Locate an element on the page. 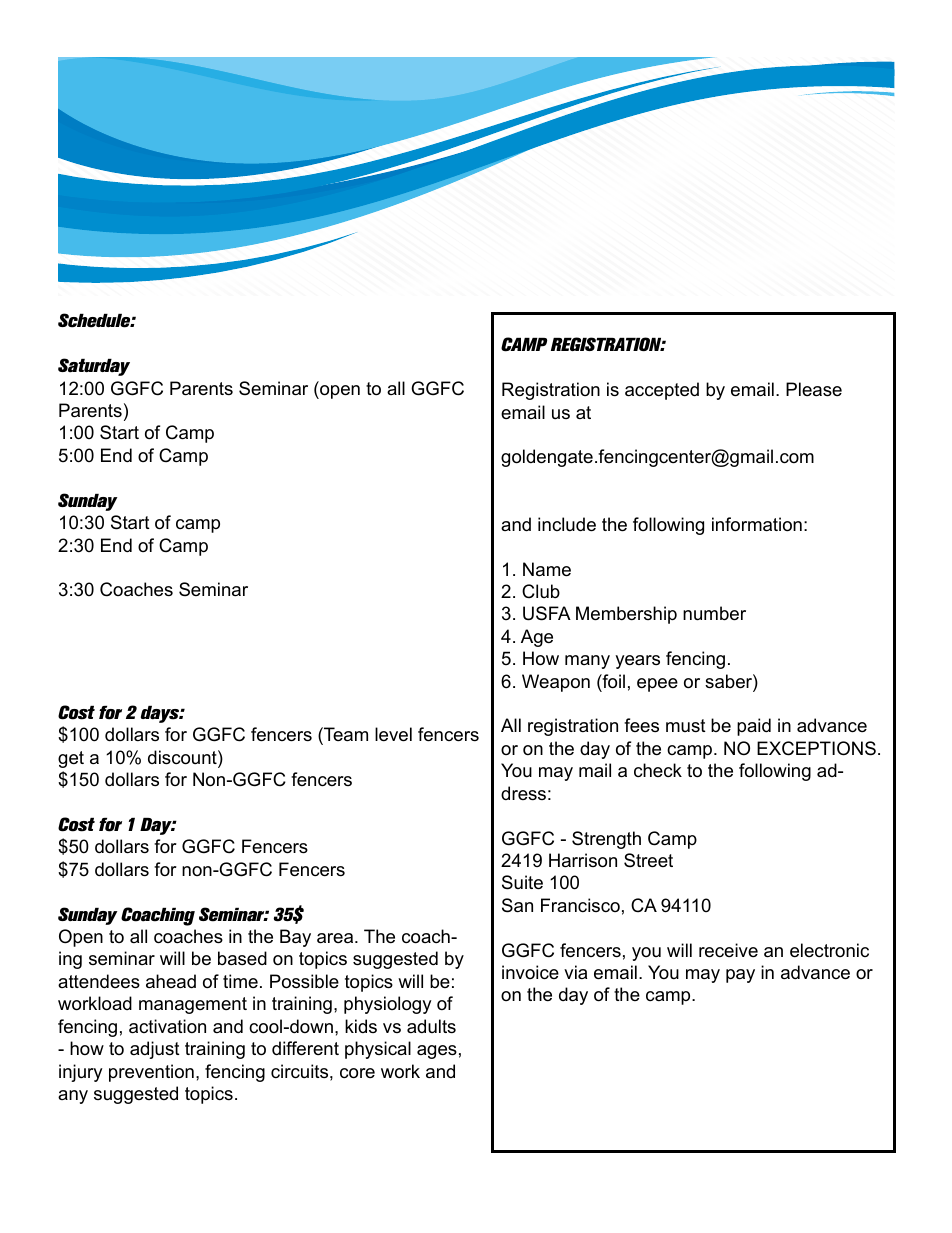  level is located at coordinates (393, 734).
